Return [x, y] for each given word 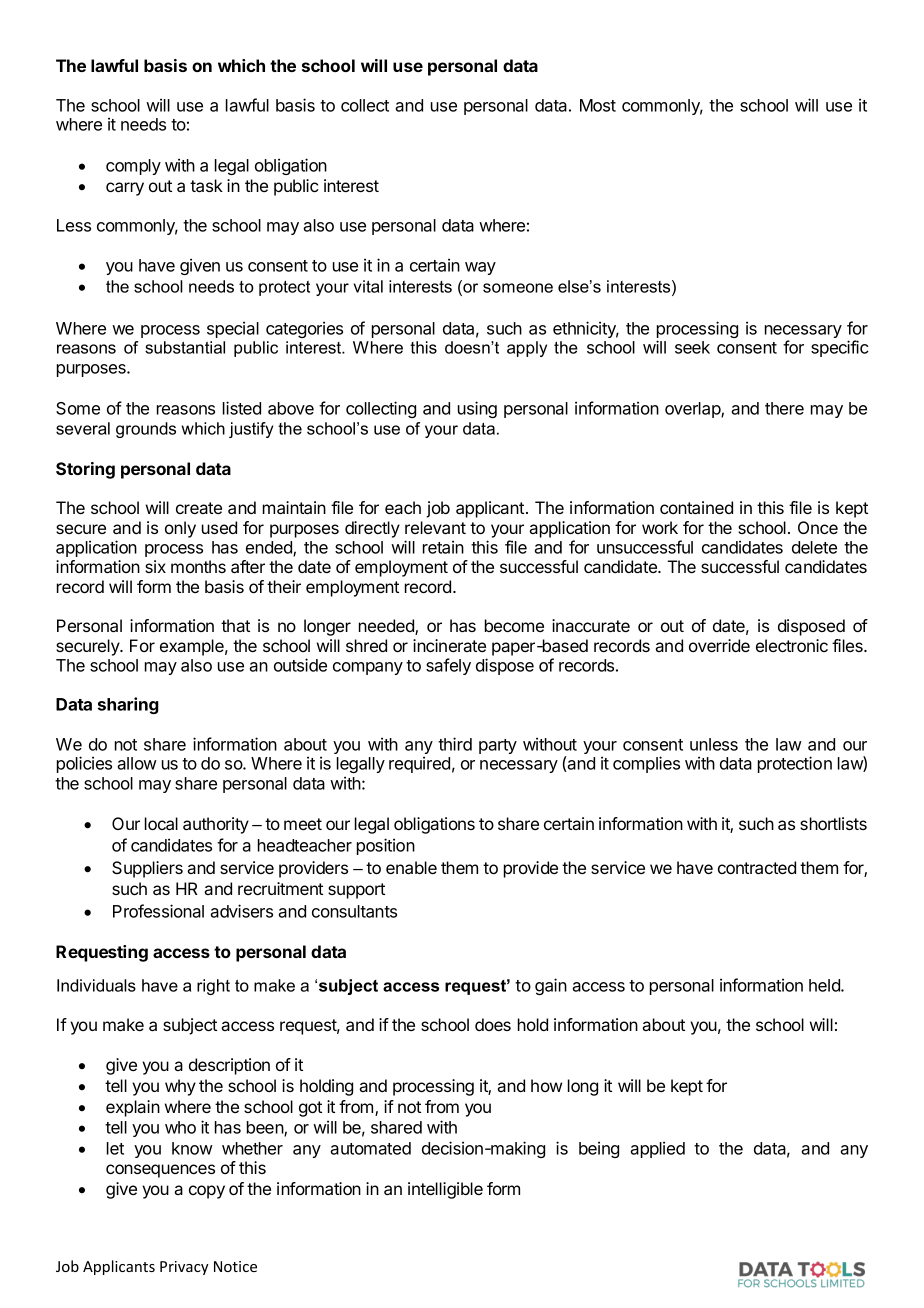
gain [551, 986]
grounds [146, 430]
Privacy [184, 1268]
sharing [128, 705]
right [213, 987]
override [719, 645]
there [784, 408]
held [825, 985]
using [477, 409]
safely [448, 666]
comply [133, 167]
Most [598, 105]
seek [692, 347]
